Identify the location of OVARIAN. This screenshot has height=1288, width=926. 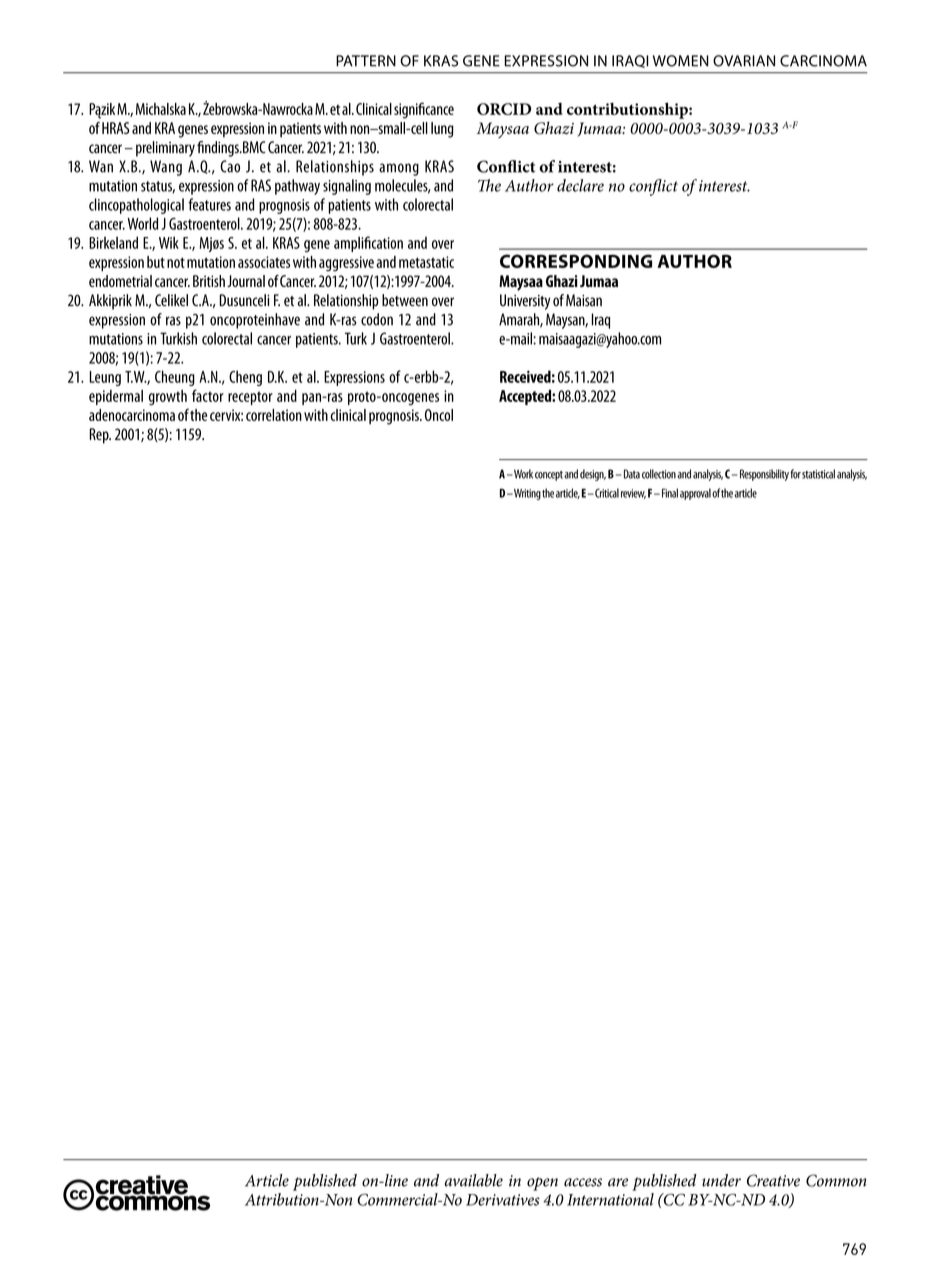
(744, 61).
